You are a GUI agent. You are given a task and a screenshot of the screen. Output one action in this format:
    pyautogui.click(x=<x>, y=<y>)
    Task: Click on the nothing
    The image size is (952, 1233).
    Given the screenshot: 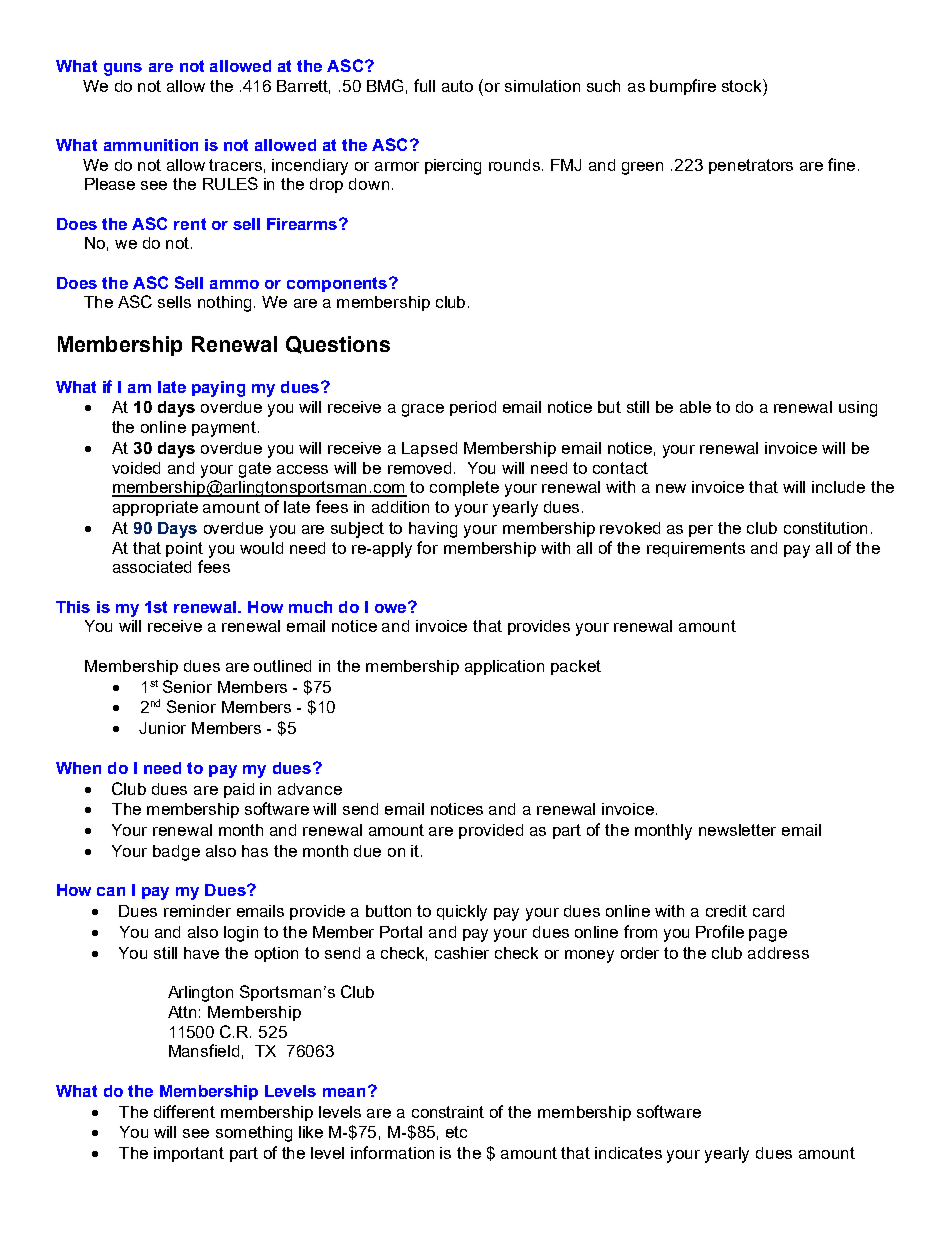 What is the action you would take?
    pyautogui.click(x=226, y=304)
